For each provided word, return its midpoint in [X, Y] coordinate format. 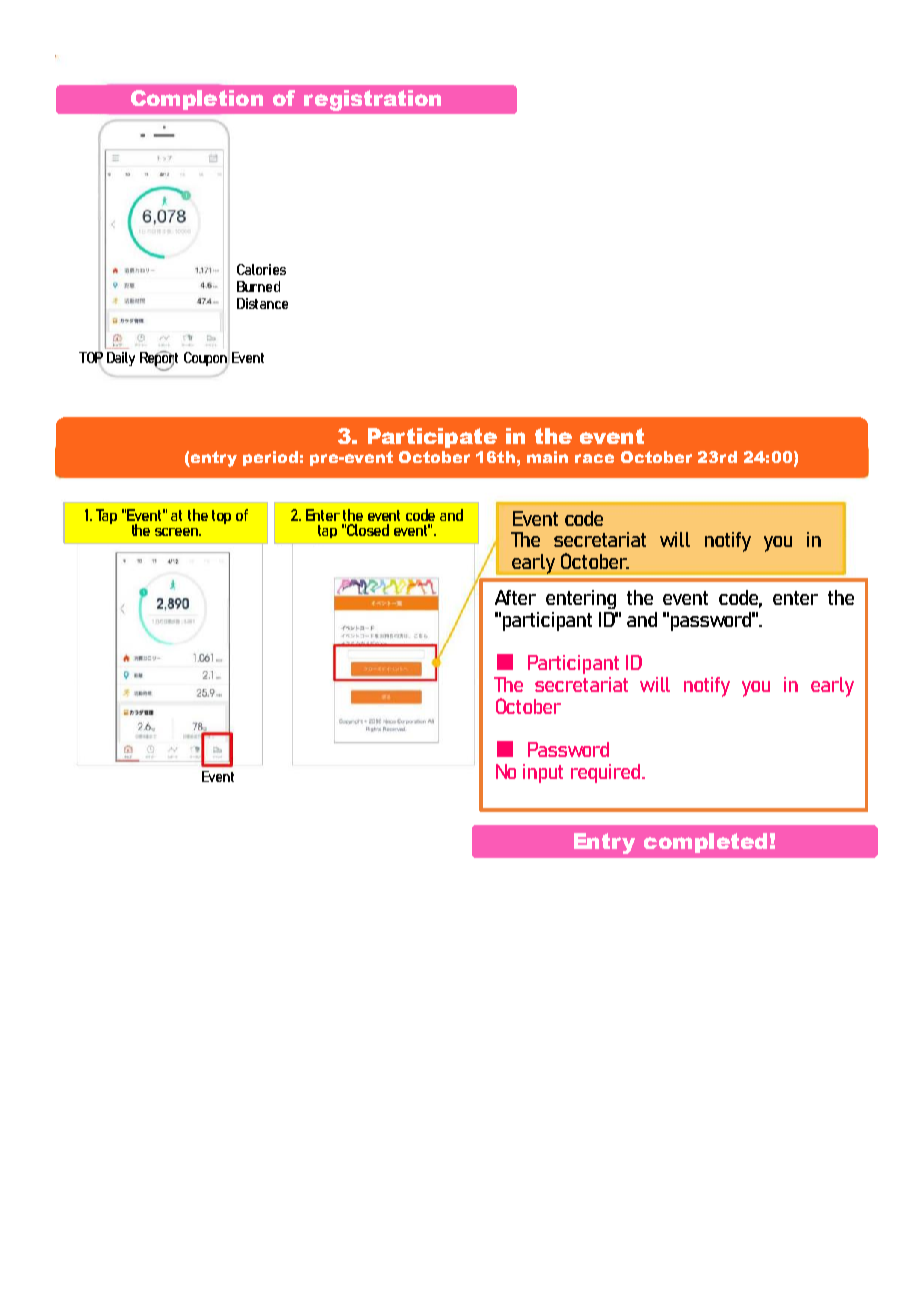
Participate [432, 438]
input [543, 773]
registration [372, 100]
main [547, 457]
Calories [261, 269]
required [607, 773]
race [594, 458]
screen [177, 532]
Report [159, 359]
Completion [197, 100]
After [515, 597]
